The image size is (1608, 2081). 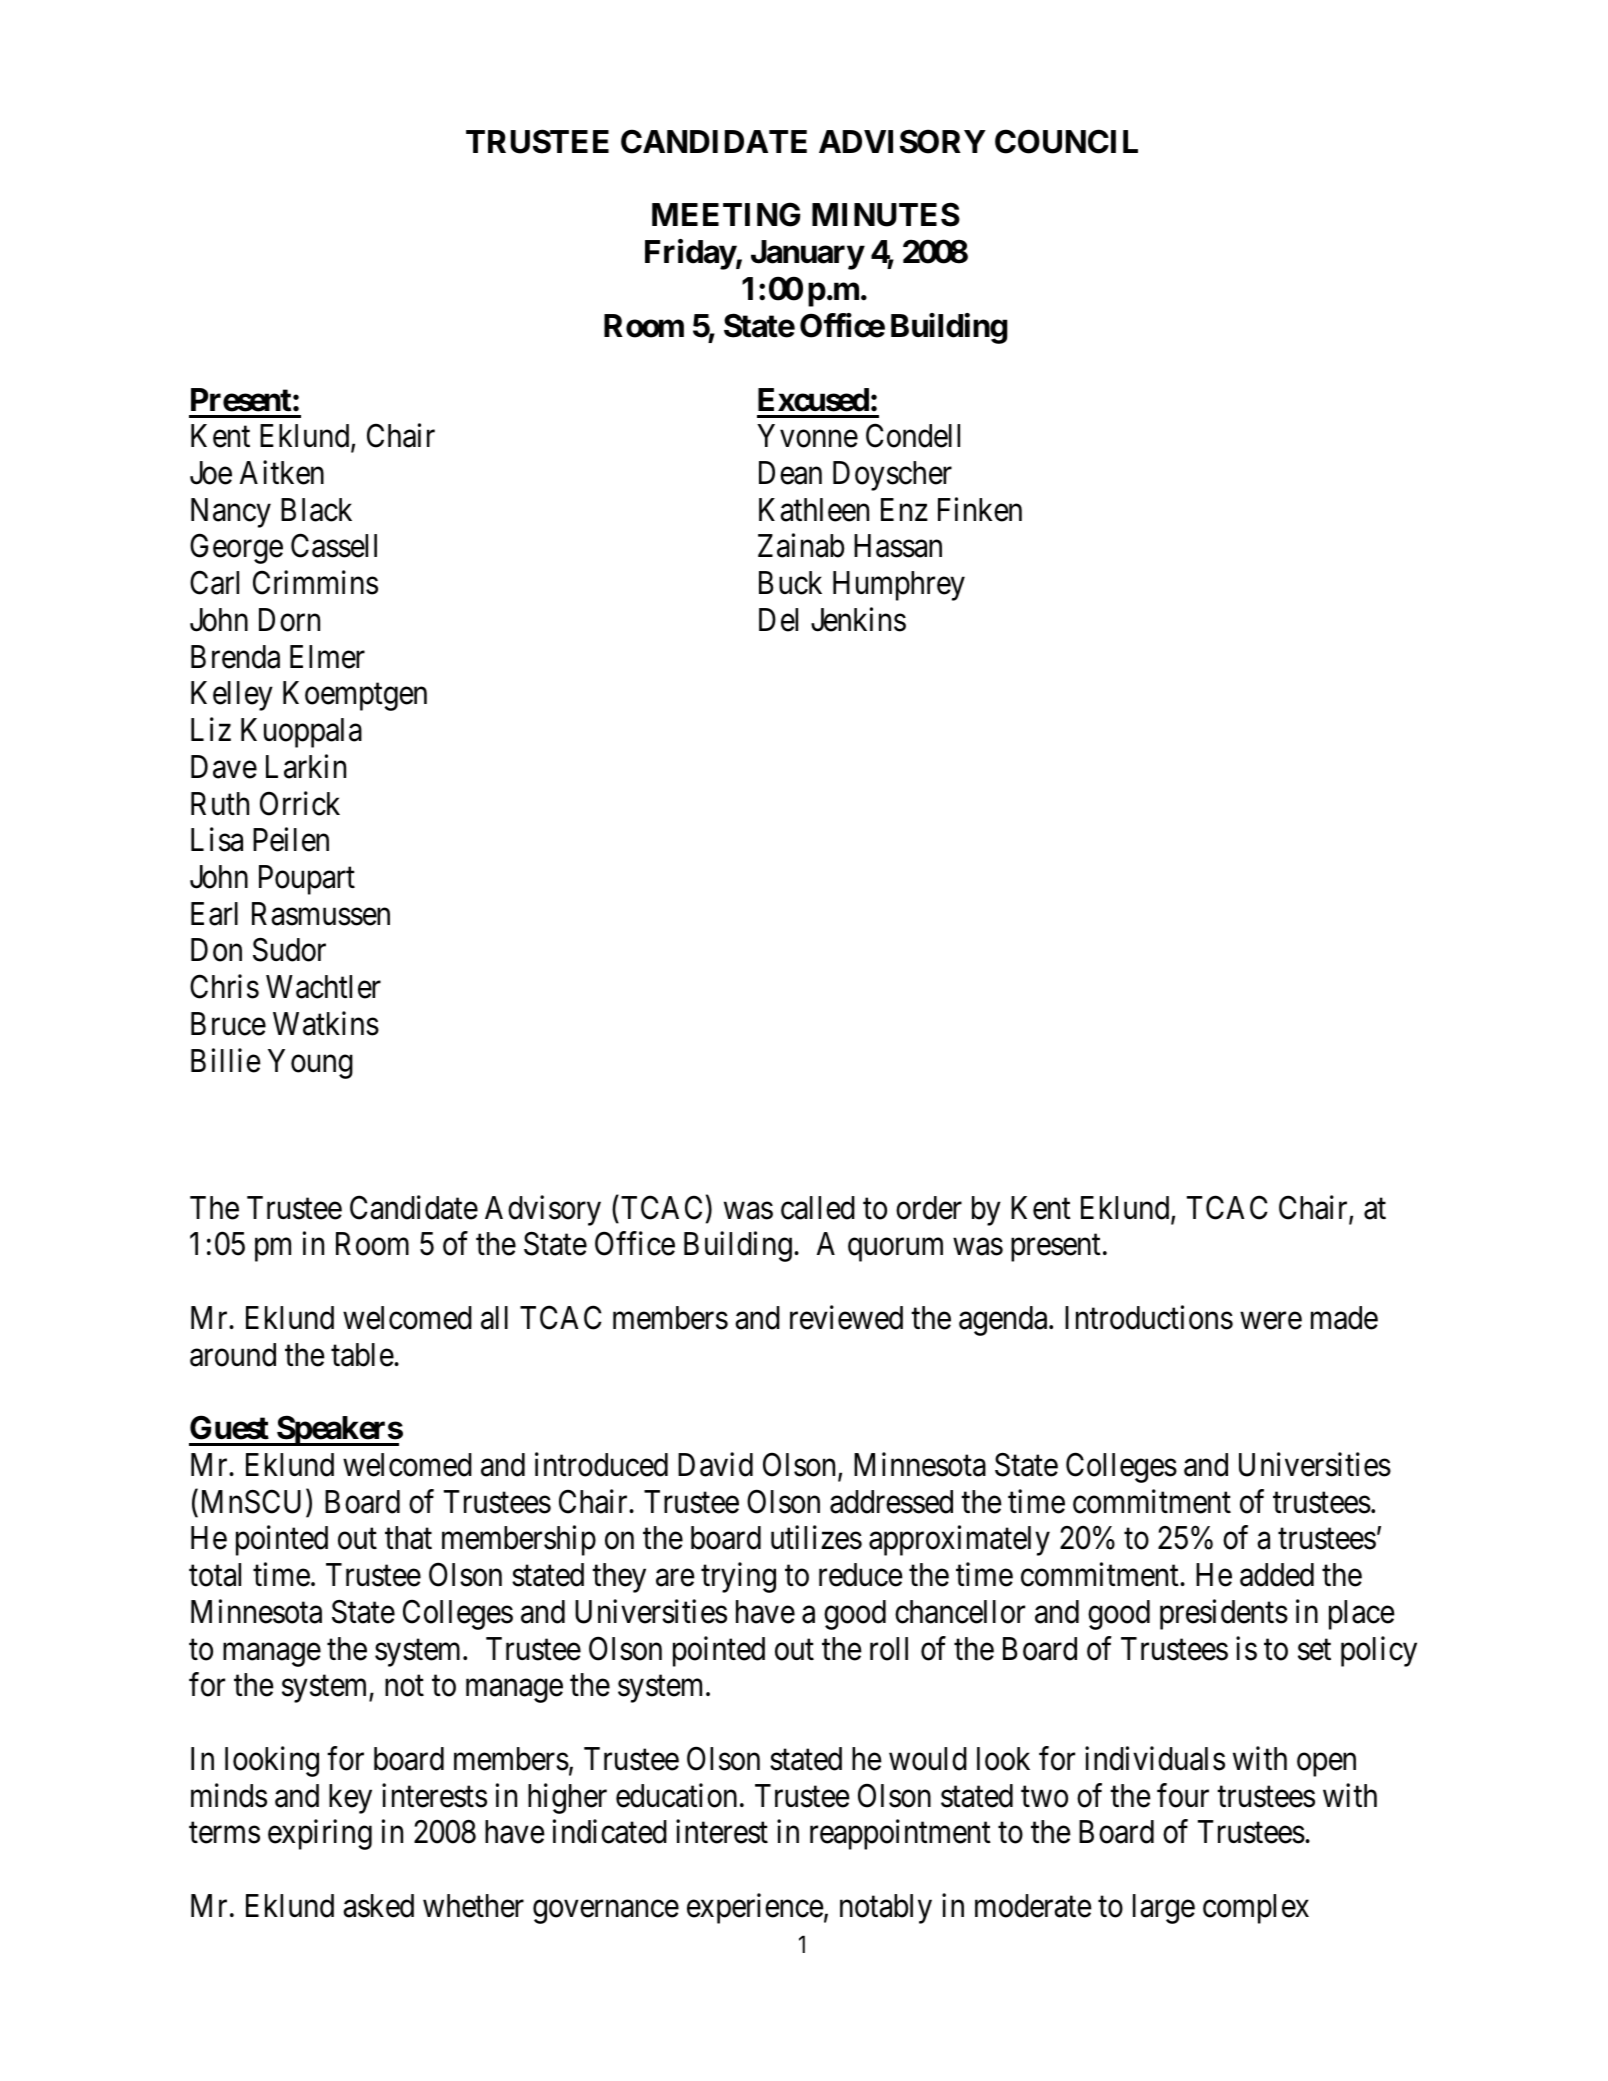 I want to click on Finken, so click(x=980, y=509).
